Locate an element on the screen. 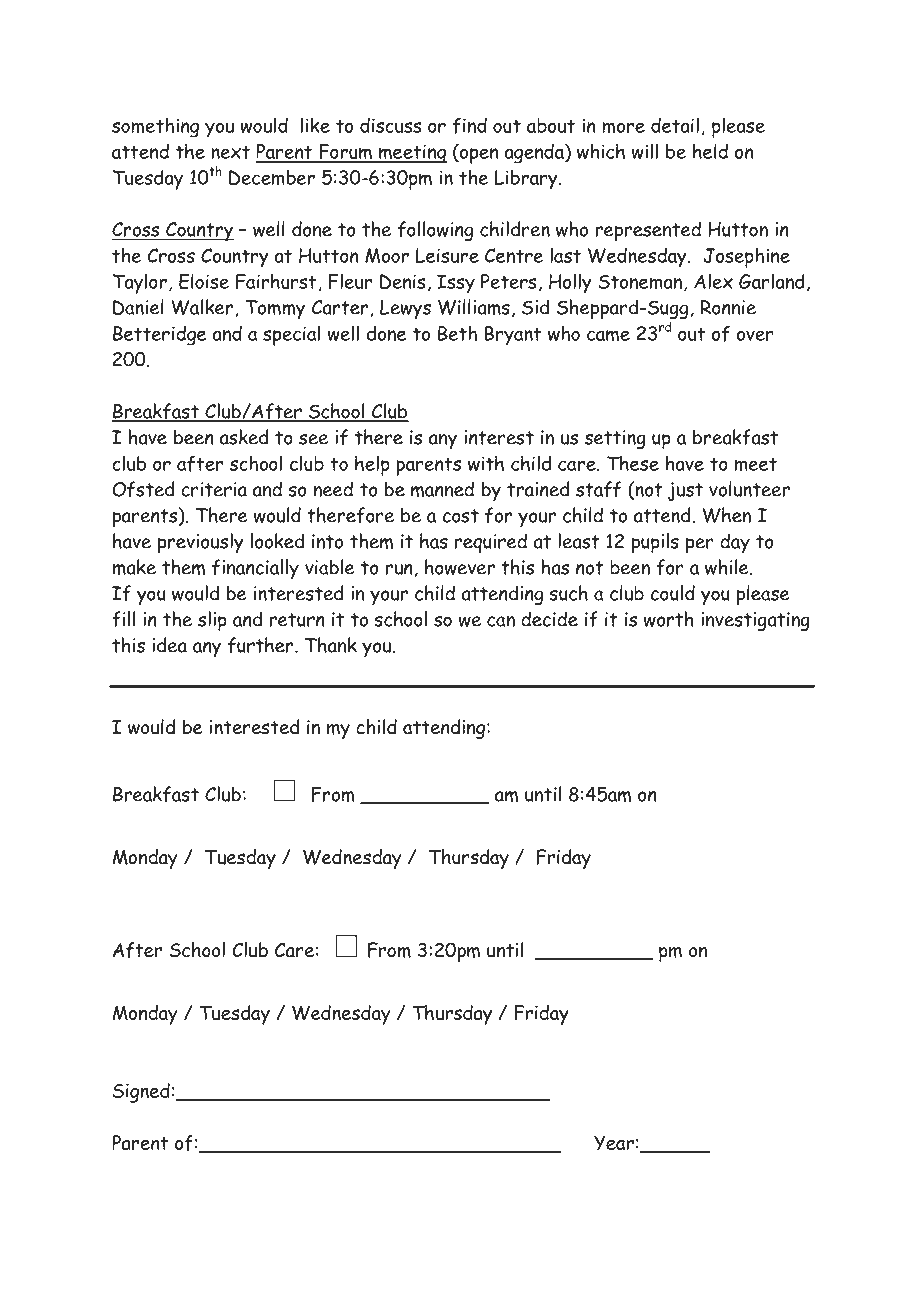 The width and height of the screenshot is (924, 1308). held is located at coordinates (710, 151).
